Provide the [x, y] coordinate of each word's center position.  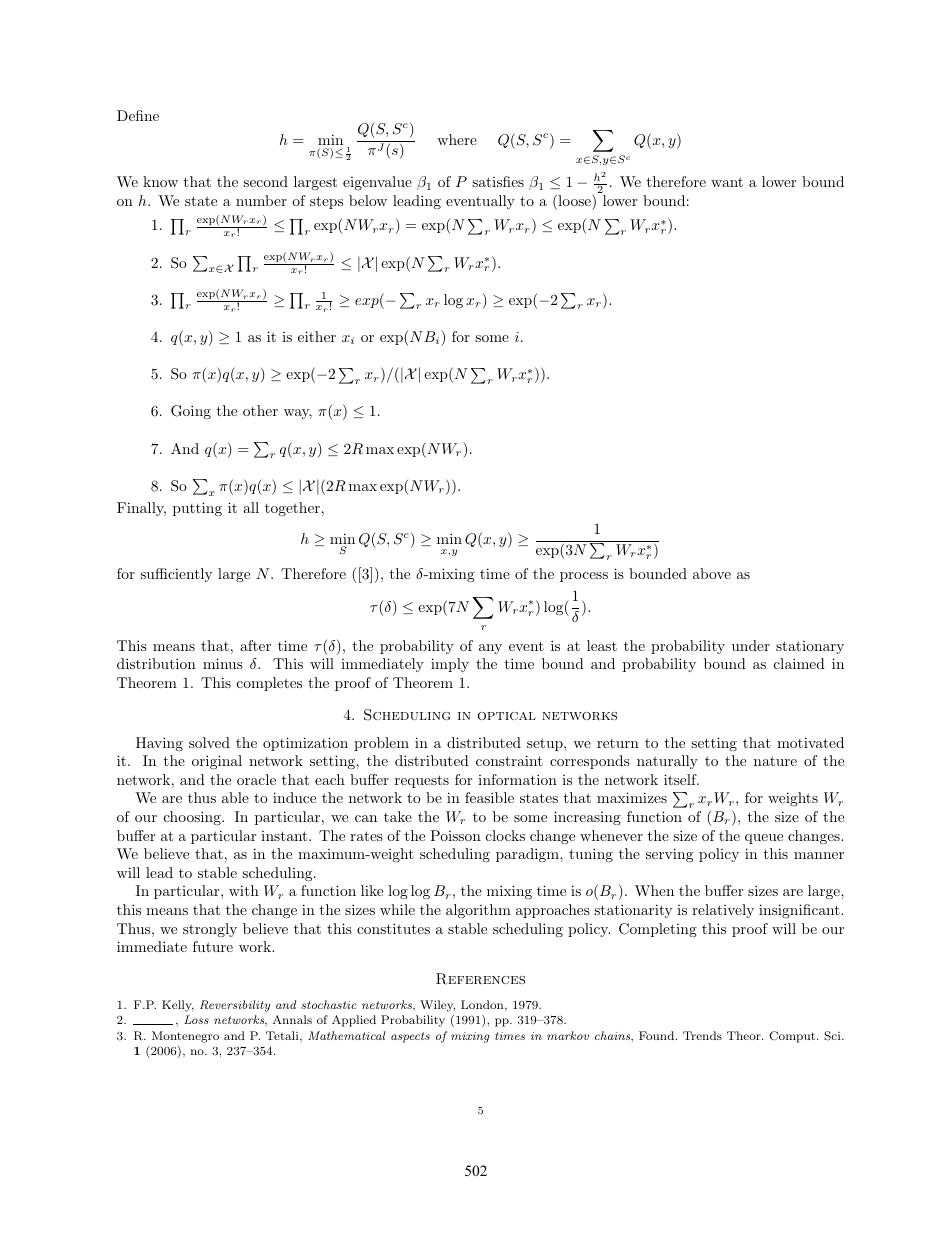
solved [209, 742]
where [457, 139]
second [265, 181]
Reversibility [235, 1006]
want [727, 182]
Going [191, 412]
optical [507, 716]
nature [775, 761]
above [712, 573]
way [298, 414]
